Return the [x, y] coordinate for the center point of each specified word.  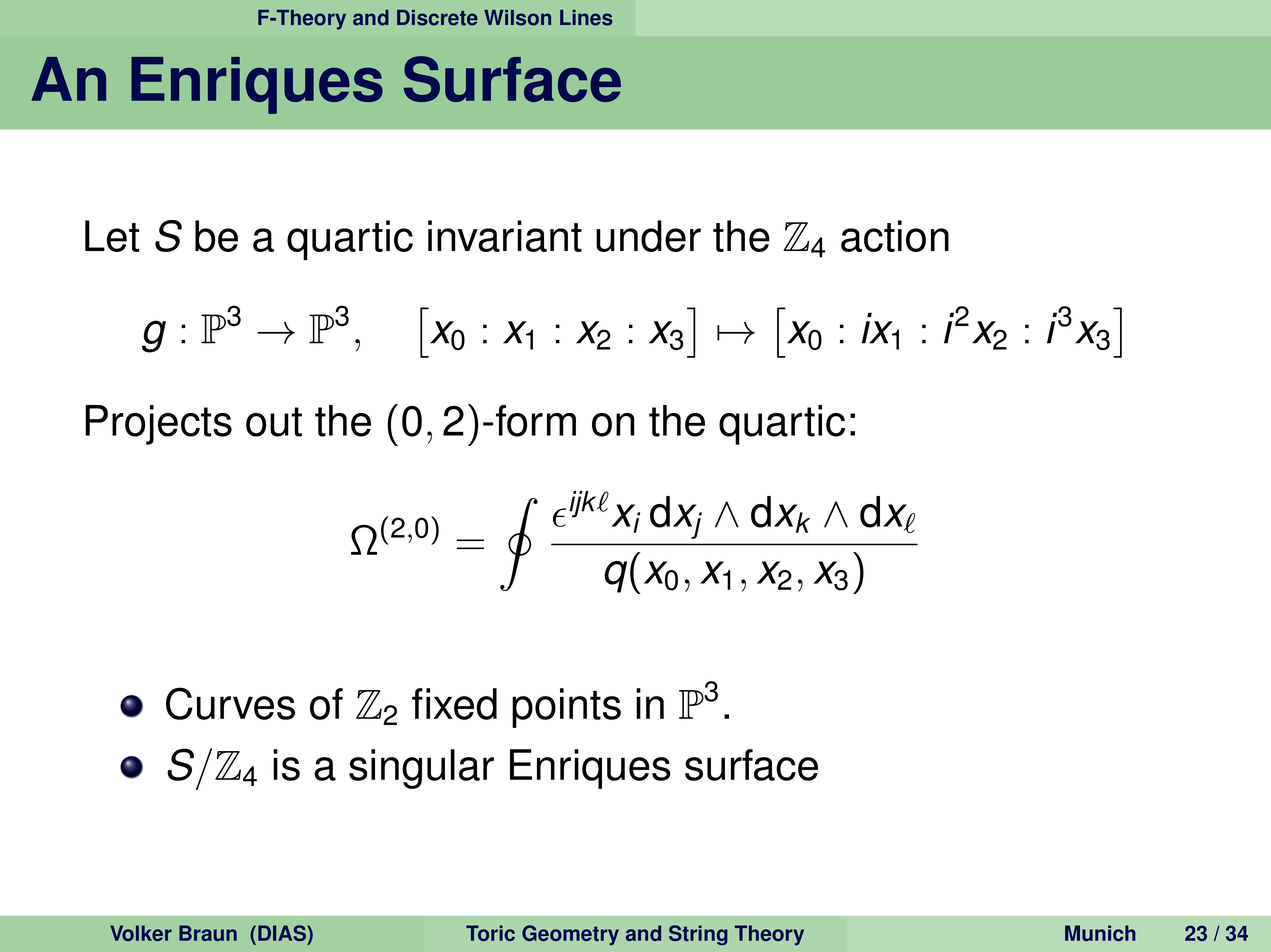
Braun [208, 933]
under [648, 236]
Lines [586, 18]
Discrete [437, 18]
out [274, 422]
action [895, 236]
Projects [158, 425]
